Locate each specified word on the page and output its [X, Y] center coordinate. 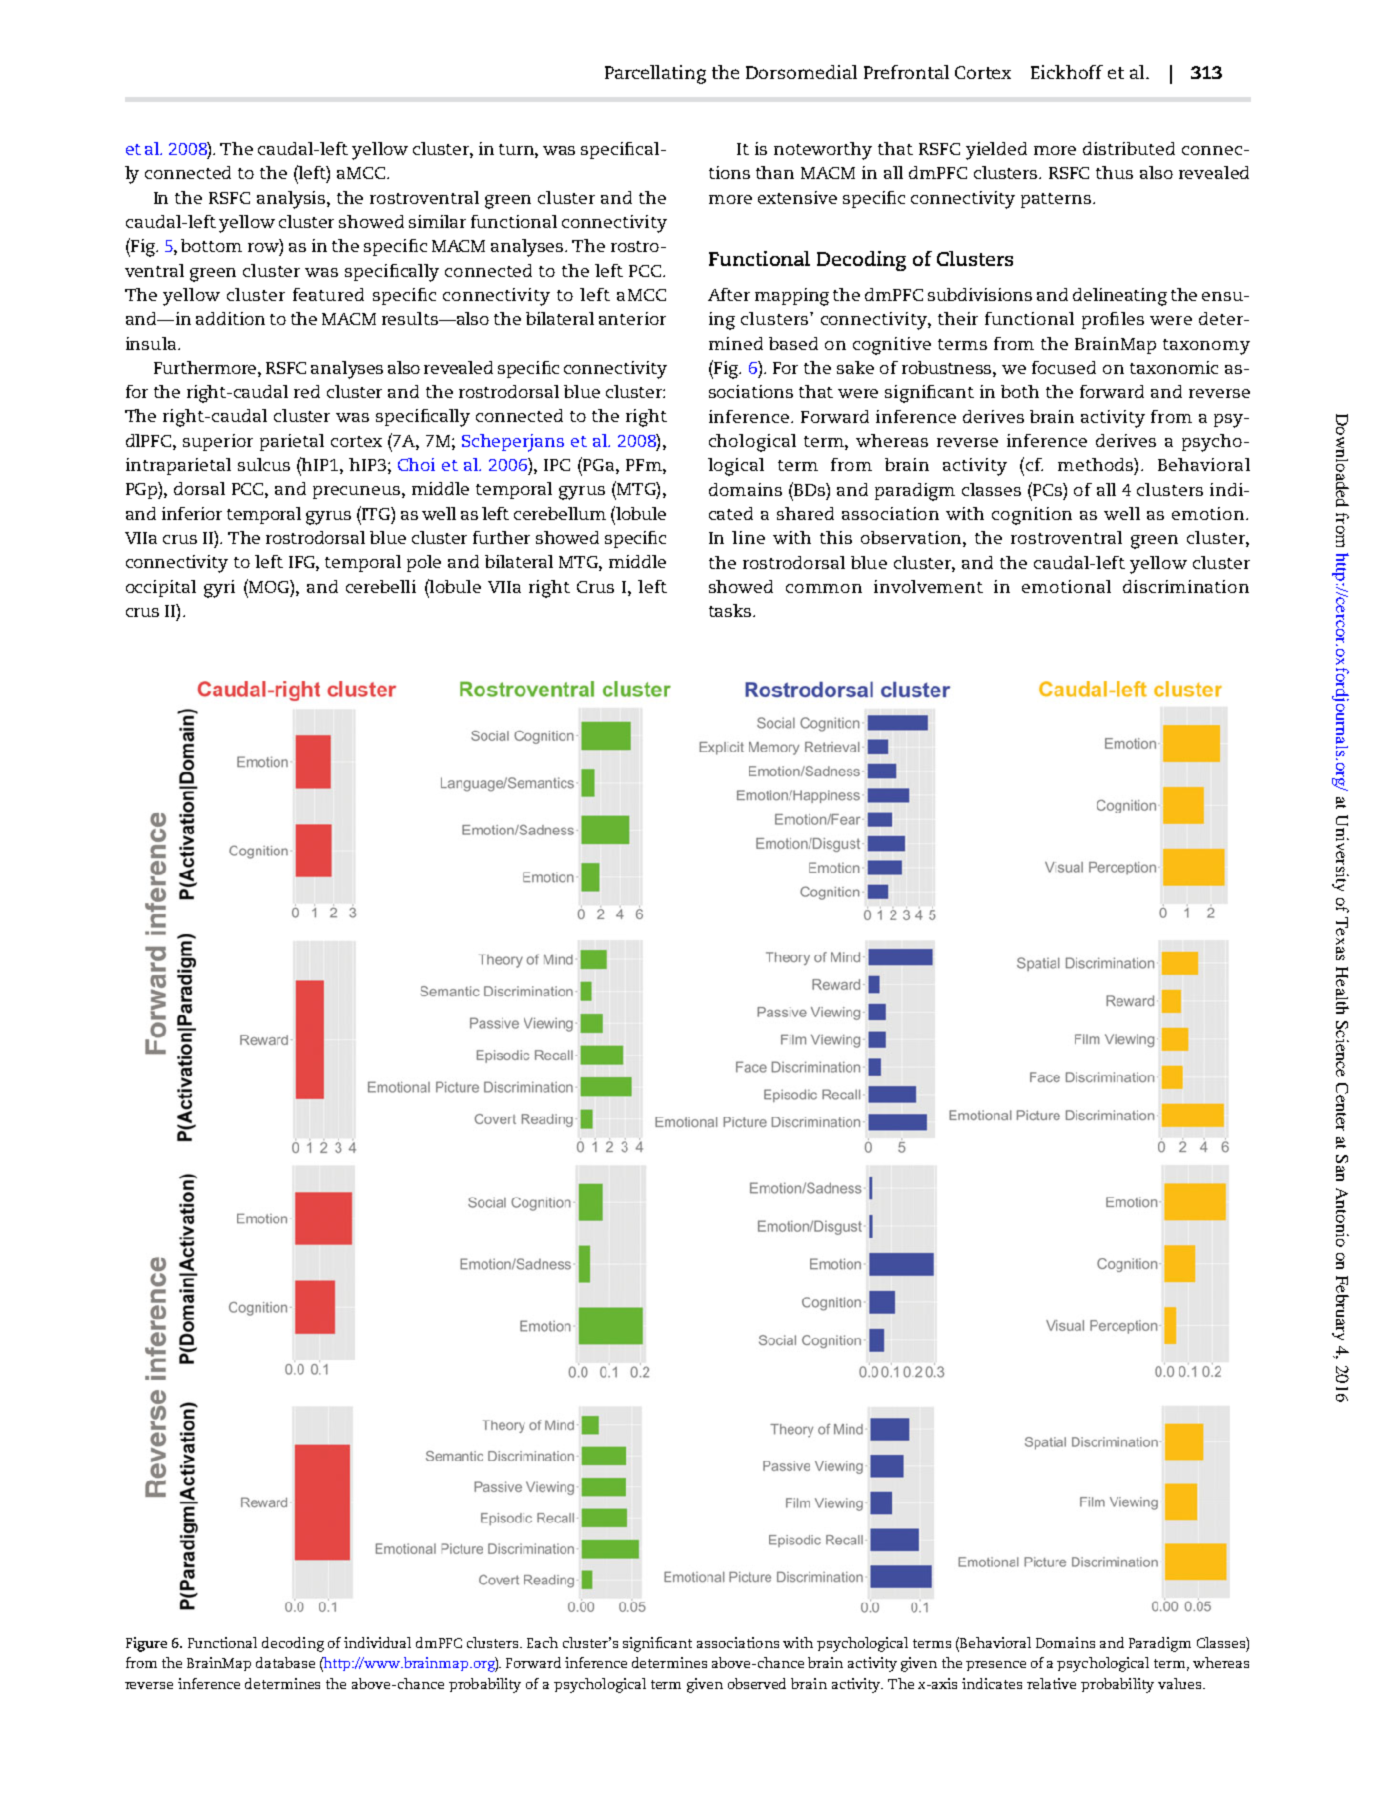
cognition [1032, 516]
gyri [219, 589]
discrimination [1186, 586]
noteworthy [823, 151]
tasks [731, 610]
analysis [292, 200]
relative [1051, 1683]
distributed [1129, 148]
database [285, 1662]
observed [757, 1683]
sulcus [264, 464]
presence [996, 1666]
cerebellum [560, 513]
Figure [146, 1644]
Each [542, 1642]
